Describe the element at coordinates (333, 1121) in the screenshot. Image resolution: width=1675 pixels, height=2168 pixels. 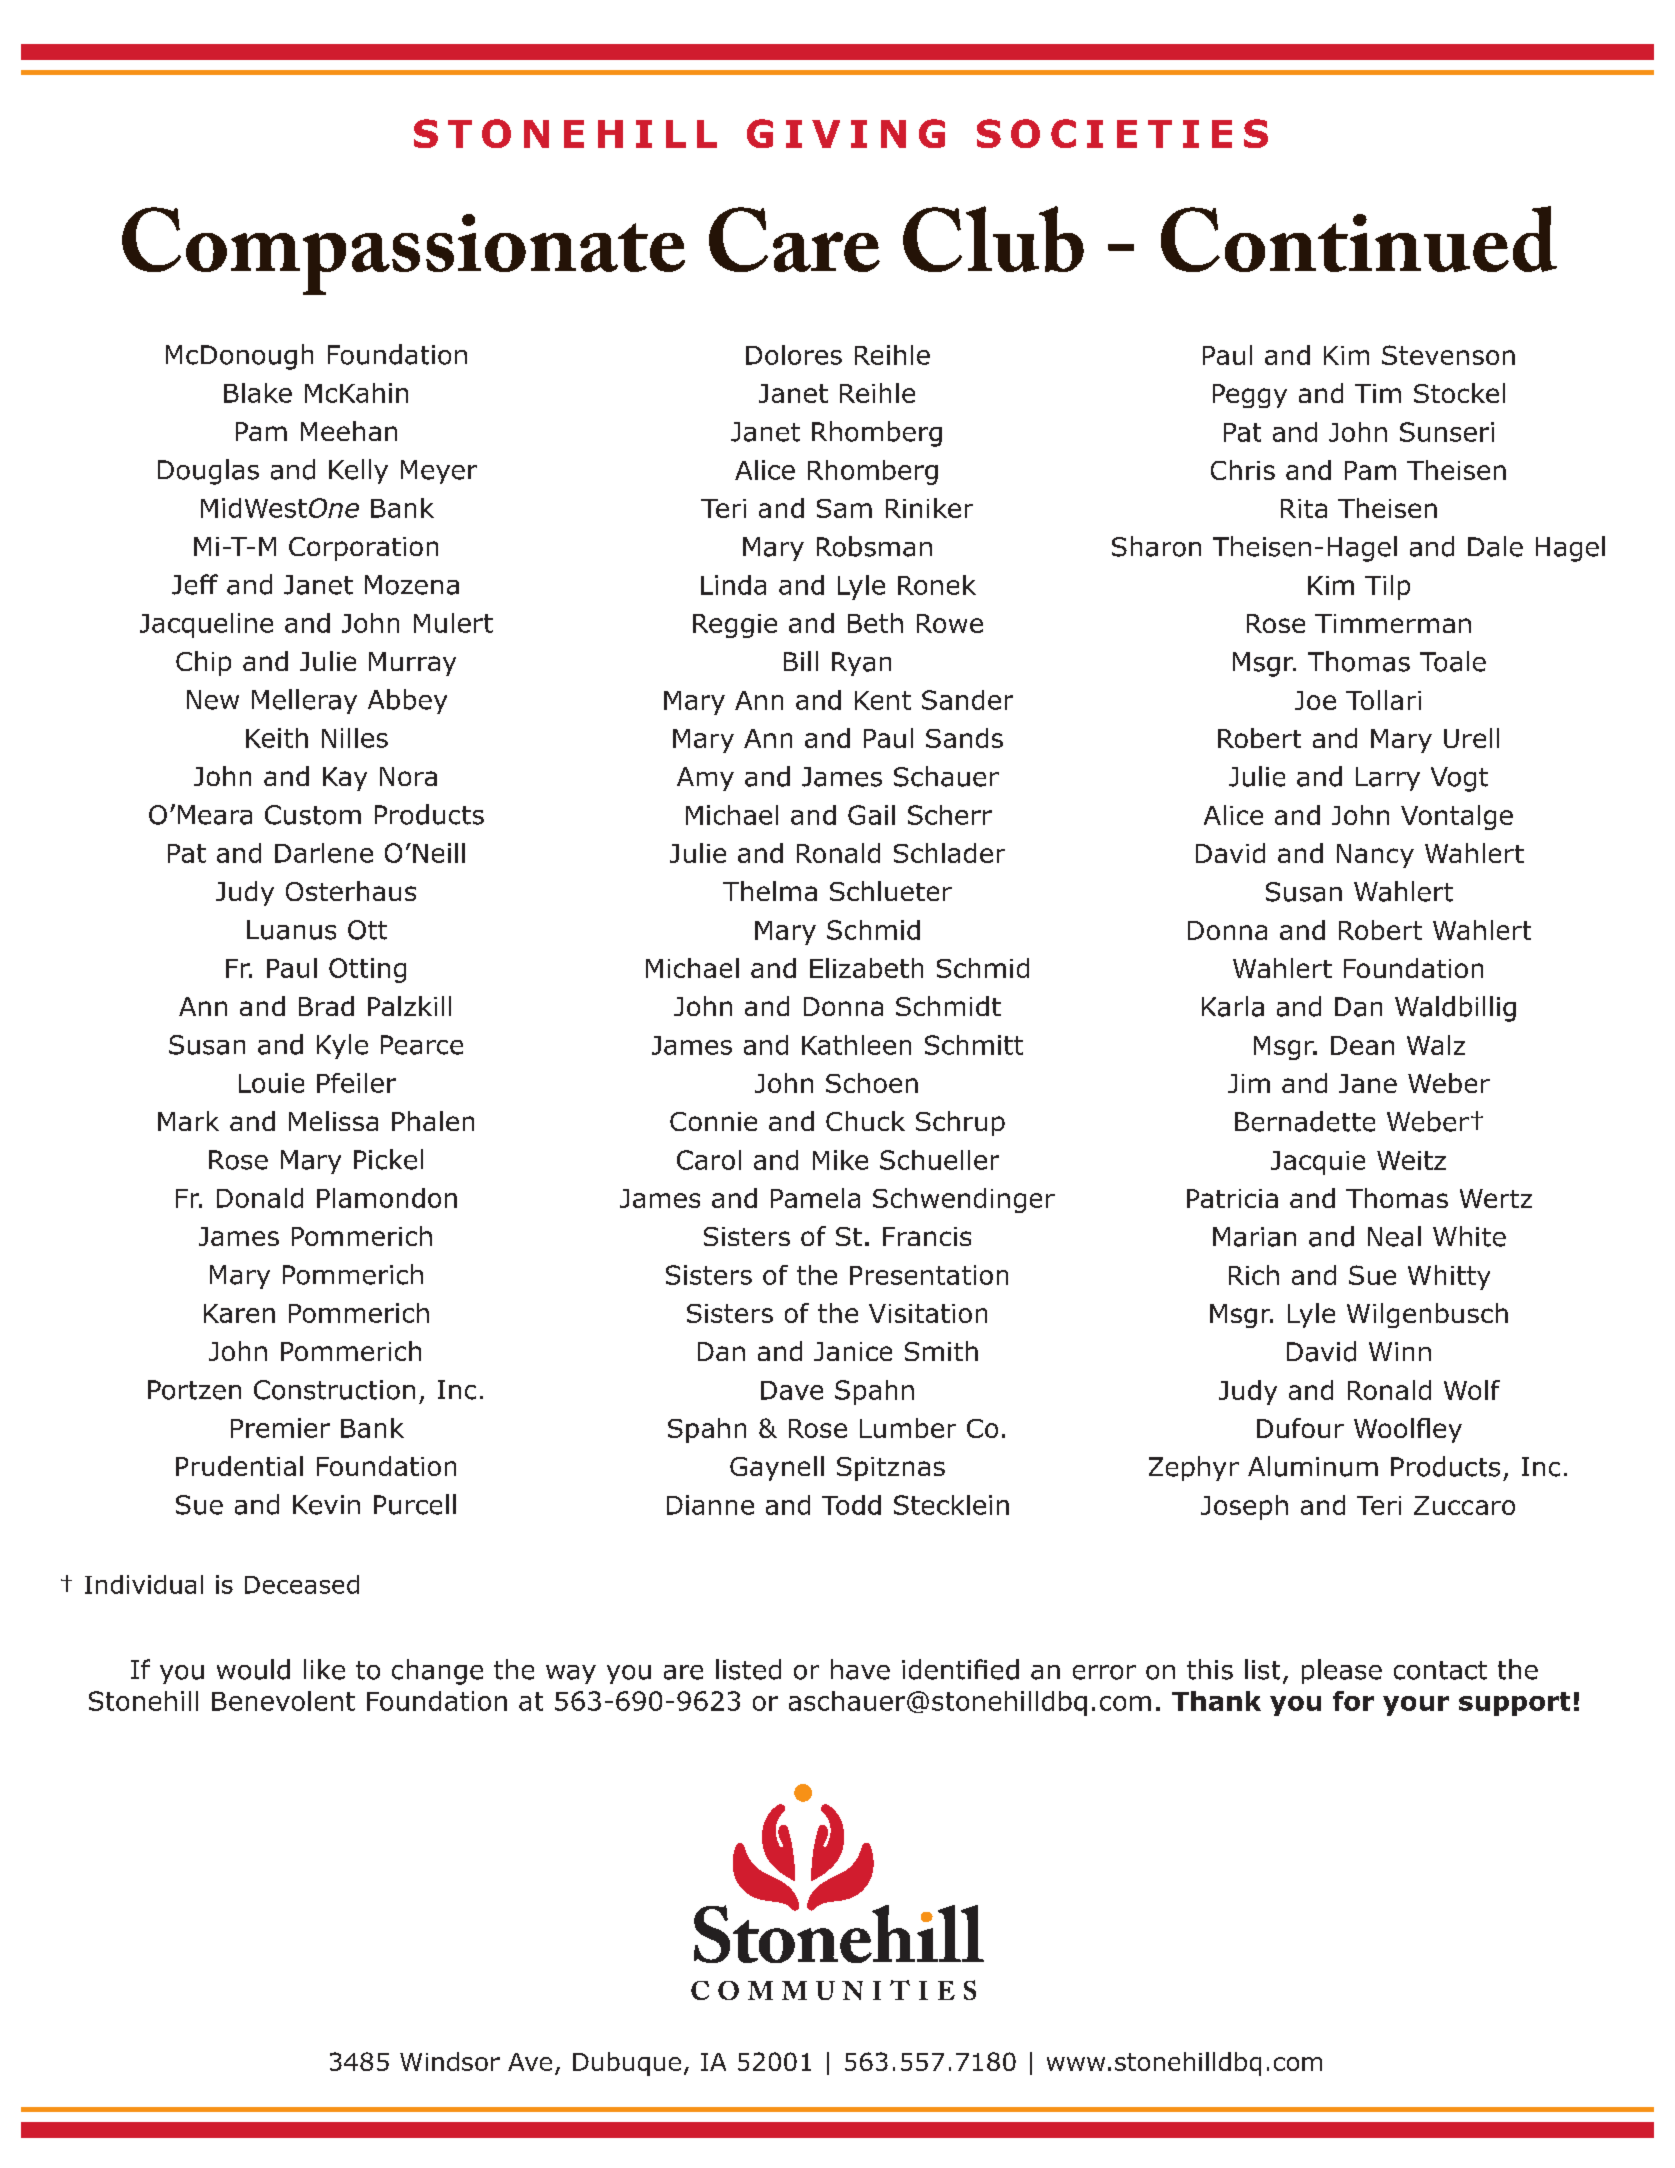
I see `Melissa` at that location.
